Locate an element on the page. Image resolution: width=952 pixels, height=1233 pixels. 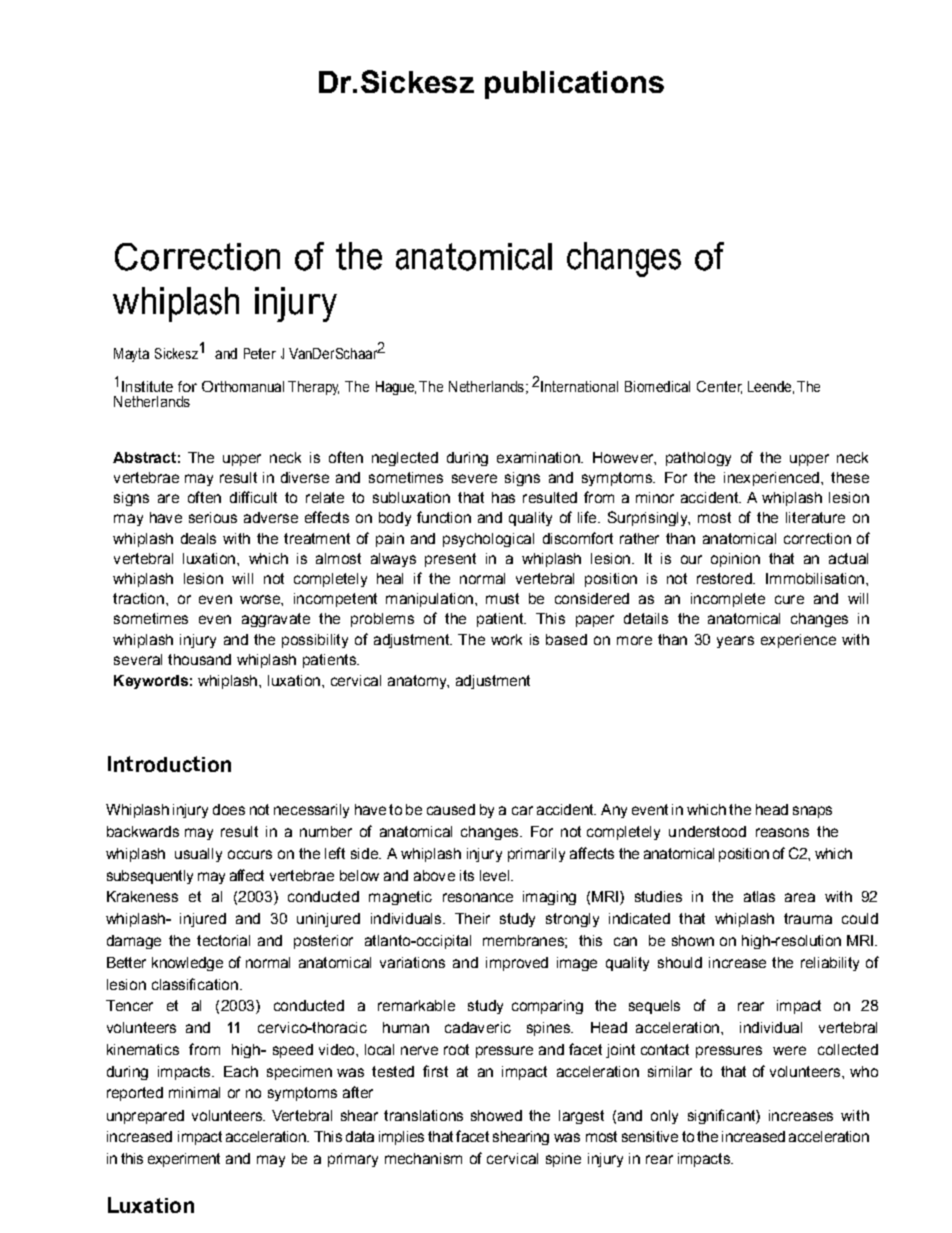
Institute is located at coordinates (147, 386).
